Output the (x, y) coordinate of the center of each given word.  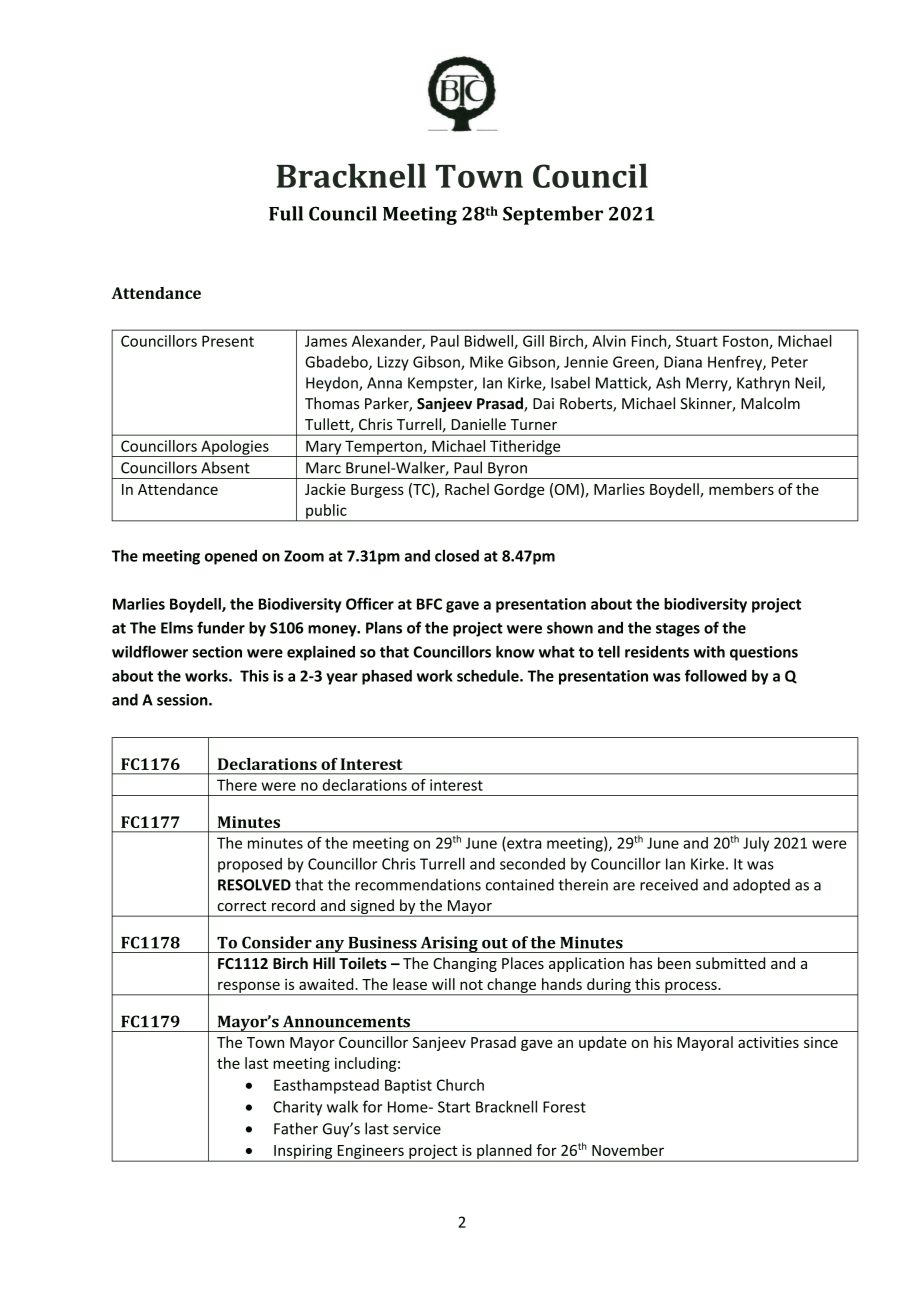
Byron (507, 470)
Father (296, 1128)
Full (286, 213)
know (515, 651)
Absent (225, 467)
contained (520, 884)
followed (716, 675)
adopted (761, 886)
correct (241, 906)
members (741, 489)
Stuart (697, 341)
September (553, 215)
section (217, 652)
